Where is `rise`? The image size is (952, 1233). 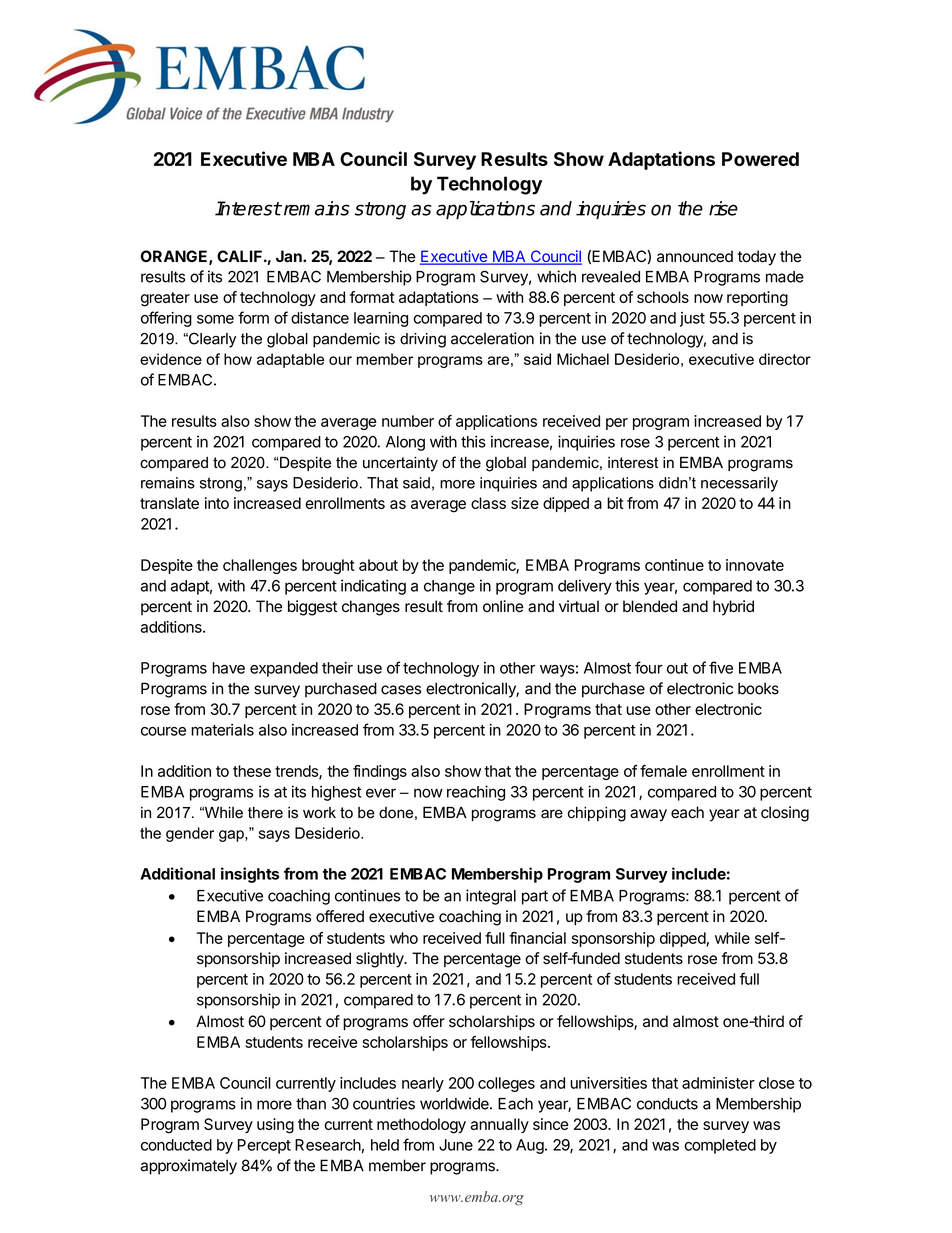
rise is located at coordinates (723, 208).
